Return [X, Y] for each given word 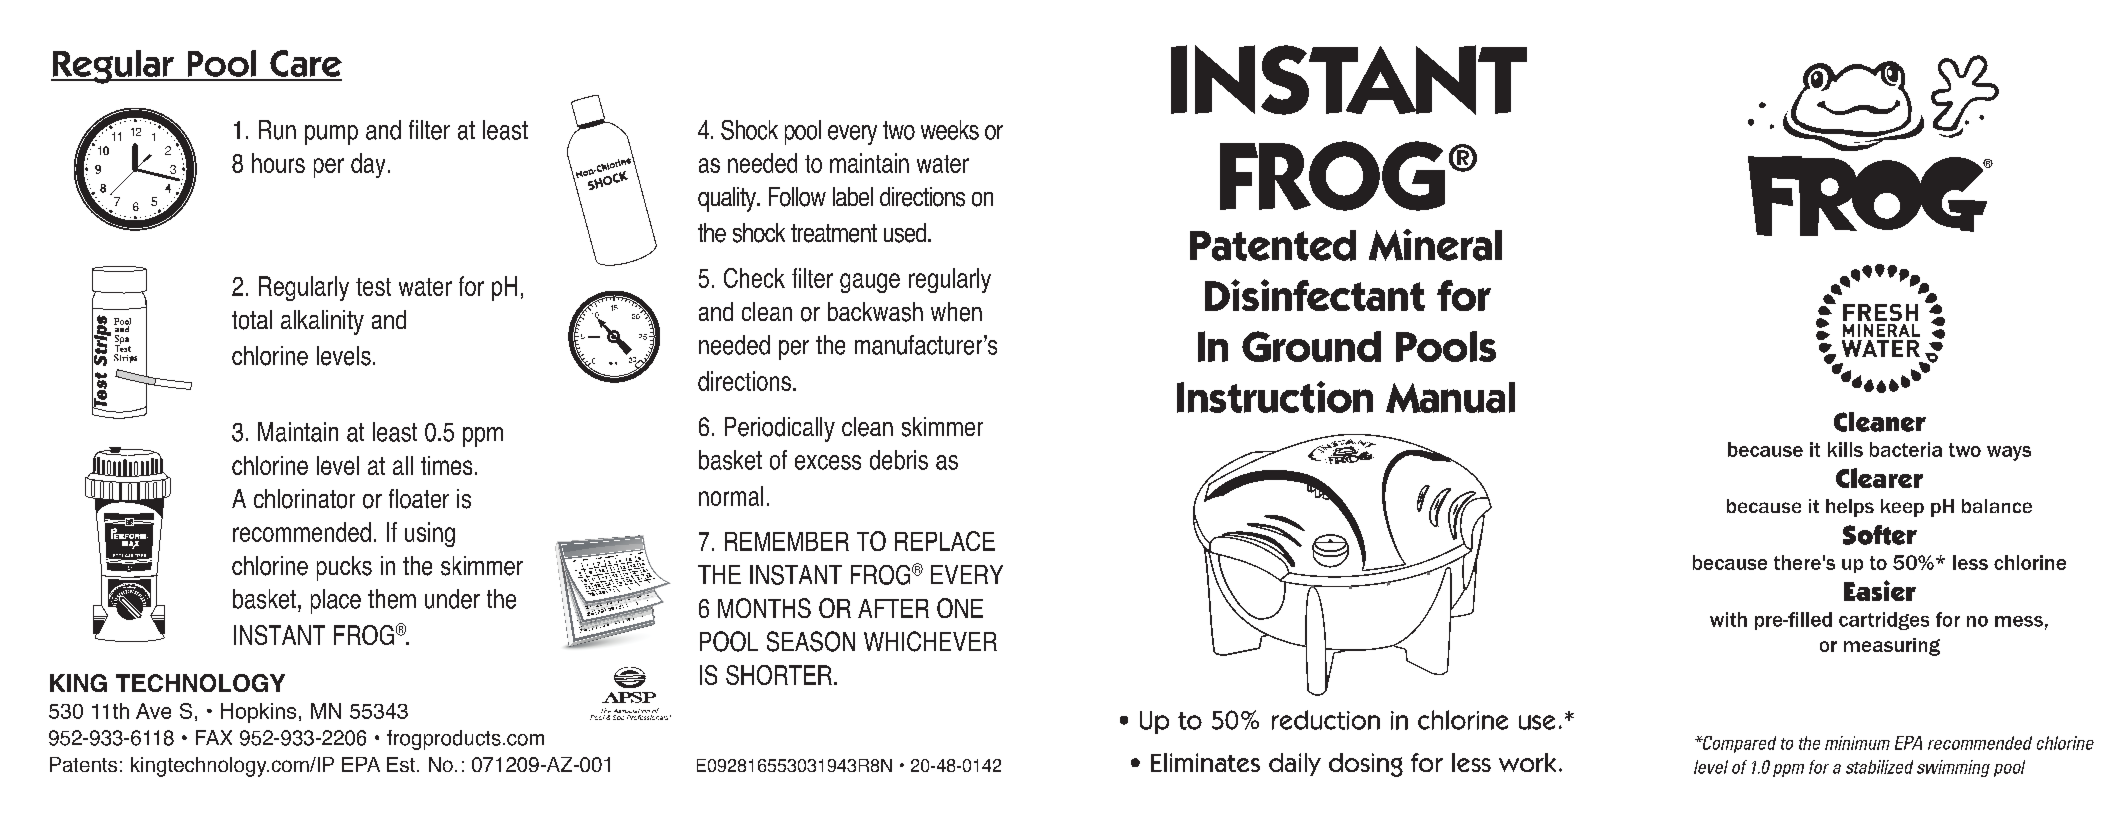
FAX [214, 737]
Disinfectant [1315, 295]
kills [1845, 449]
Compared [1738, 744]
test [373, 287]
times [446, 465]
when [956, 312]
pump [331, 135]
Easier [1880, 590]
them [392, 599]
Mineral [1435, 245]
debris [899, 460]
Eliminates [1205, 762]
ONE [960, 608]
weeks [950, 130]
